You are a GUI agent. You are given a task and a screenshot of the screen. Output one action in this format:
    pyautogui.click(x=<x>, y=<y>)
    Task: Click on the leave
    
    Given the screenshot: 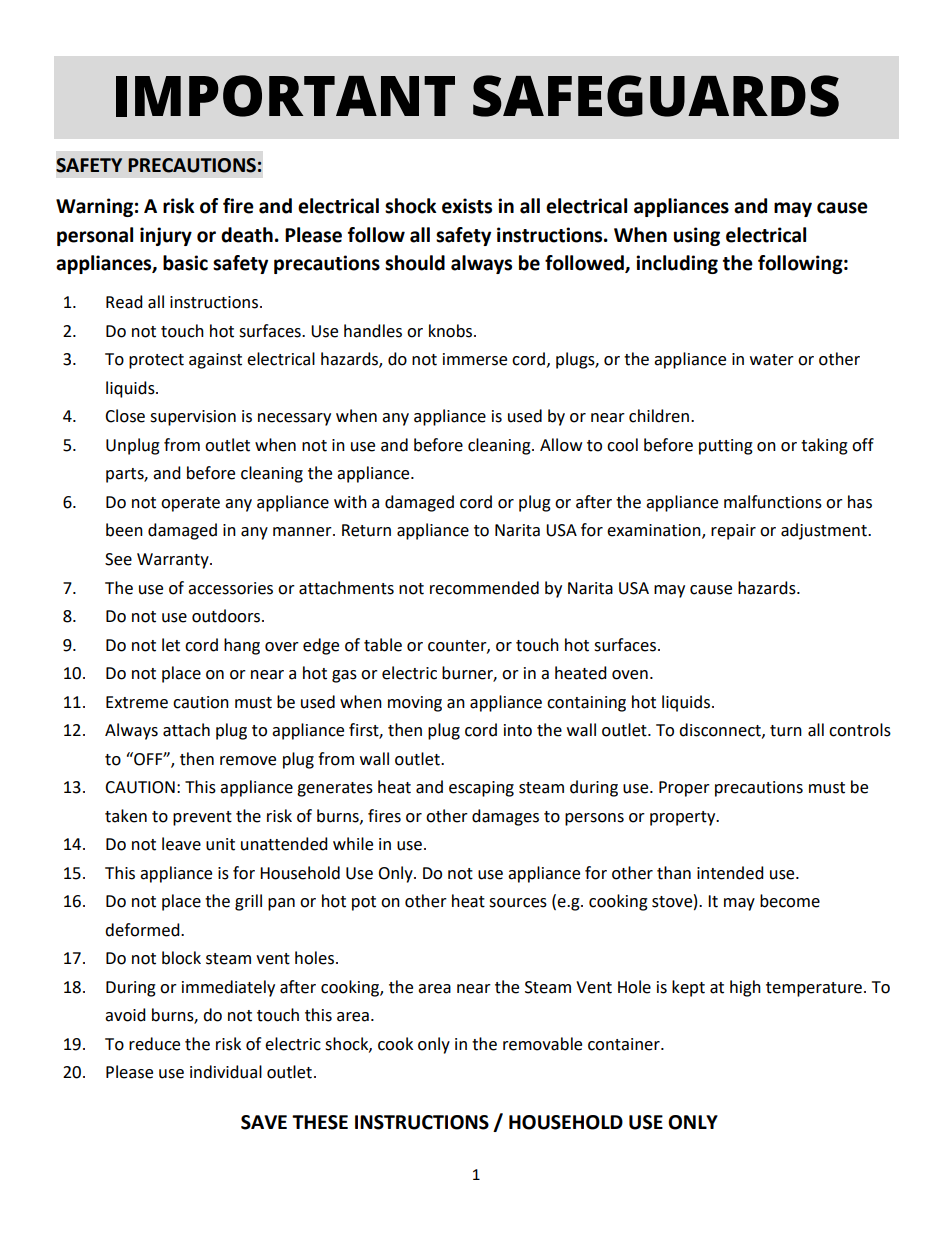 What is the action you would take?
    pyautogui.click(x=181, y=844)
